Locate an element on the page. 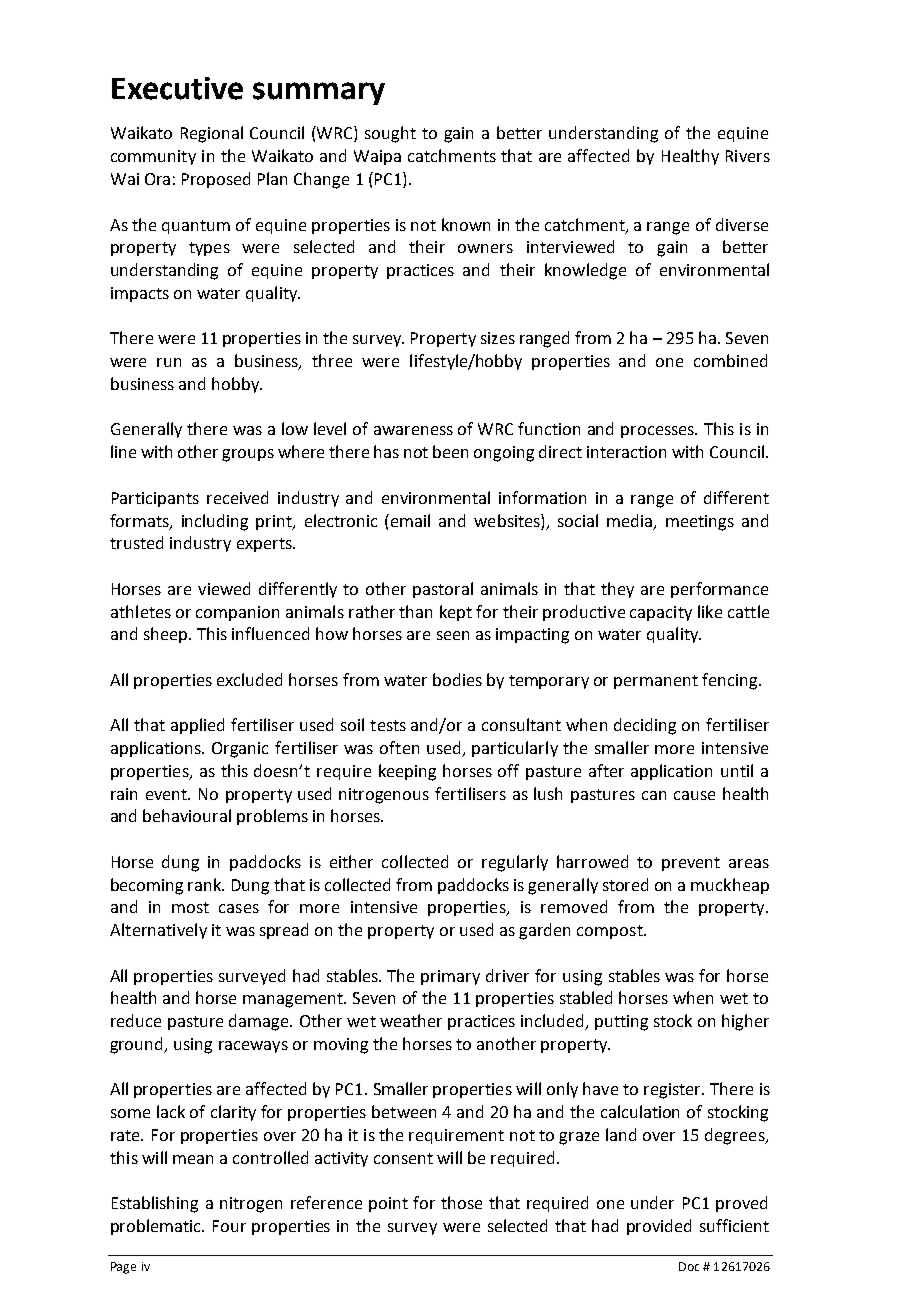 Image resolution: width=924 pixels, height=1308 pixels. stored is located at coordinates (625, 884).
